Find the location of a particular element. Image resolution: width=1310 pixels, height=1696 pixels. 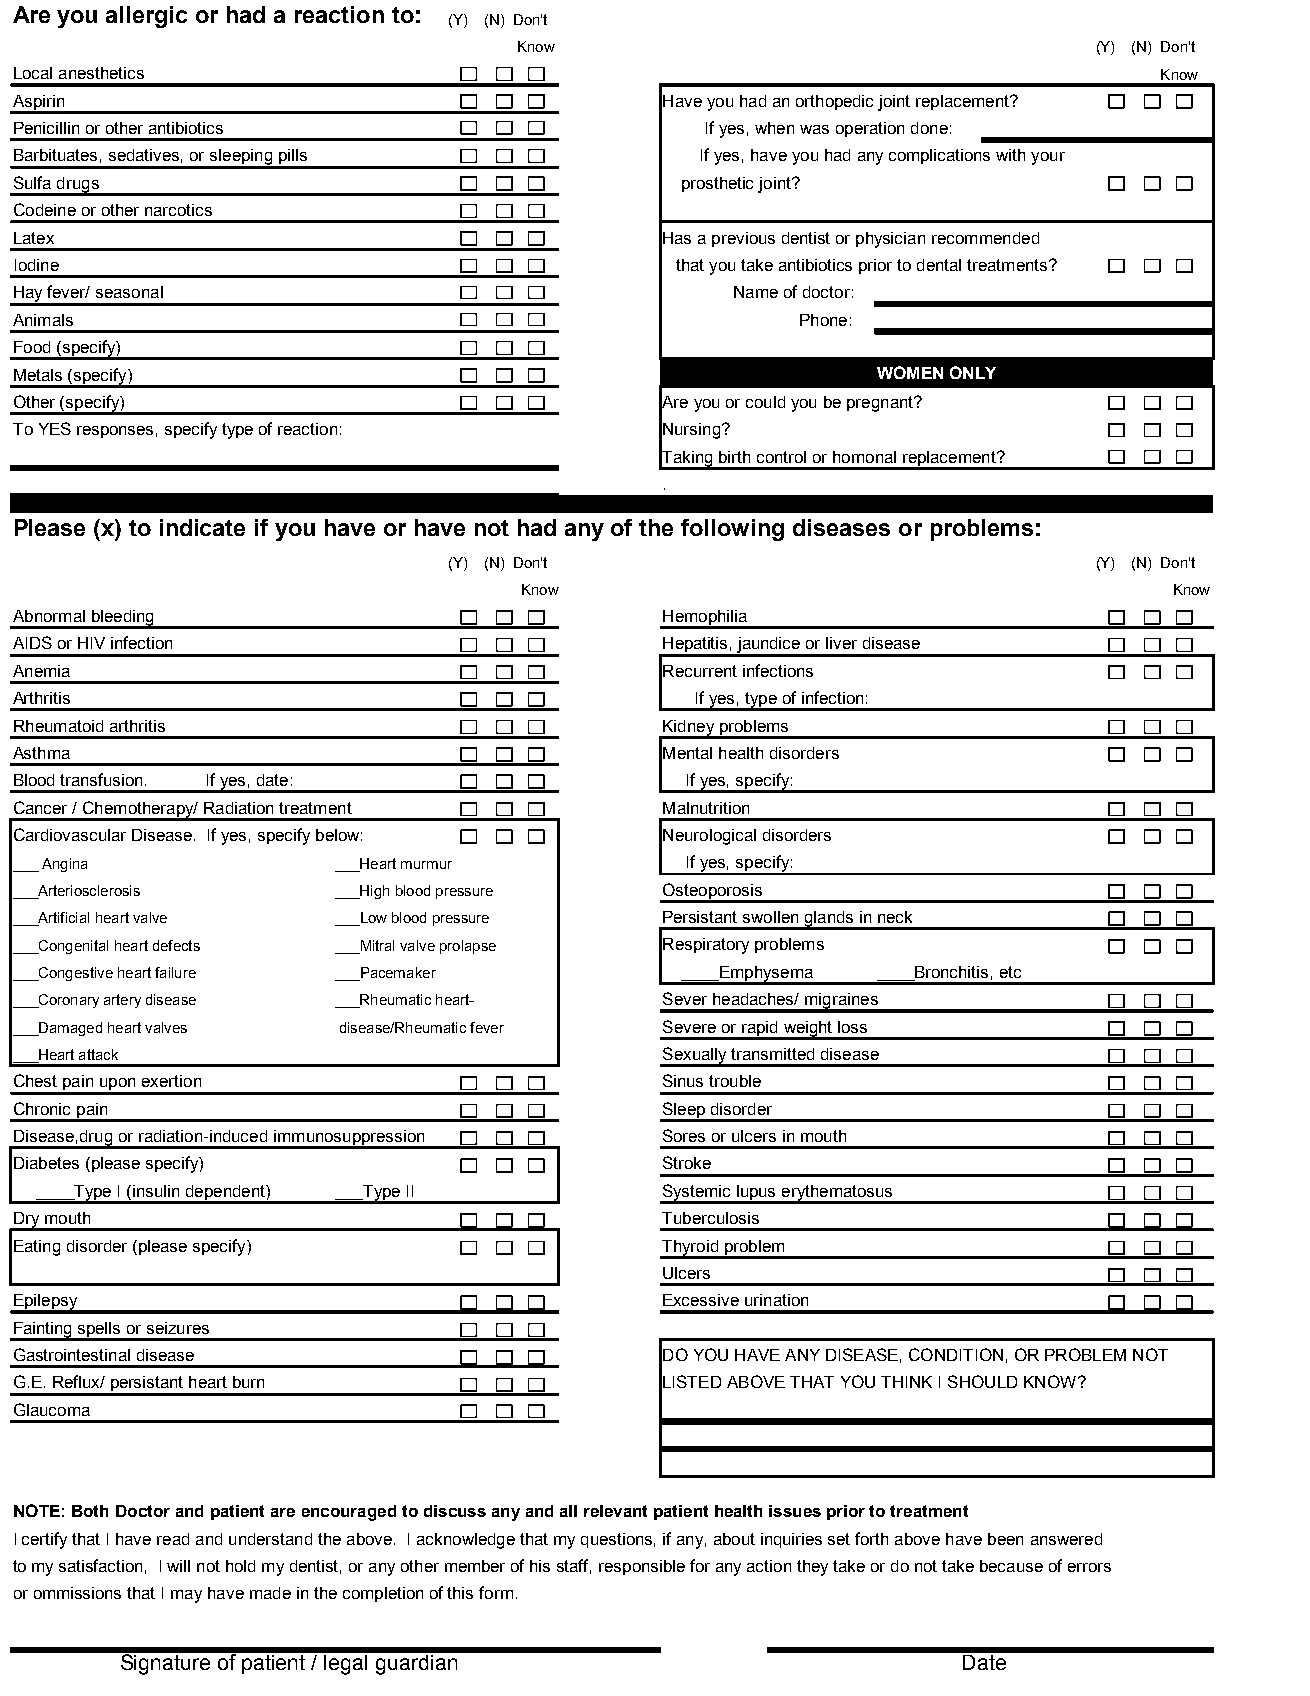

ONLY is located at coordinates (973, 372).
